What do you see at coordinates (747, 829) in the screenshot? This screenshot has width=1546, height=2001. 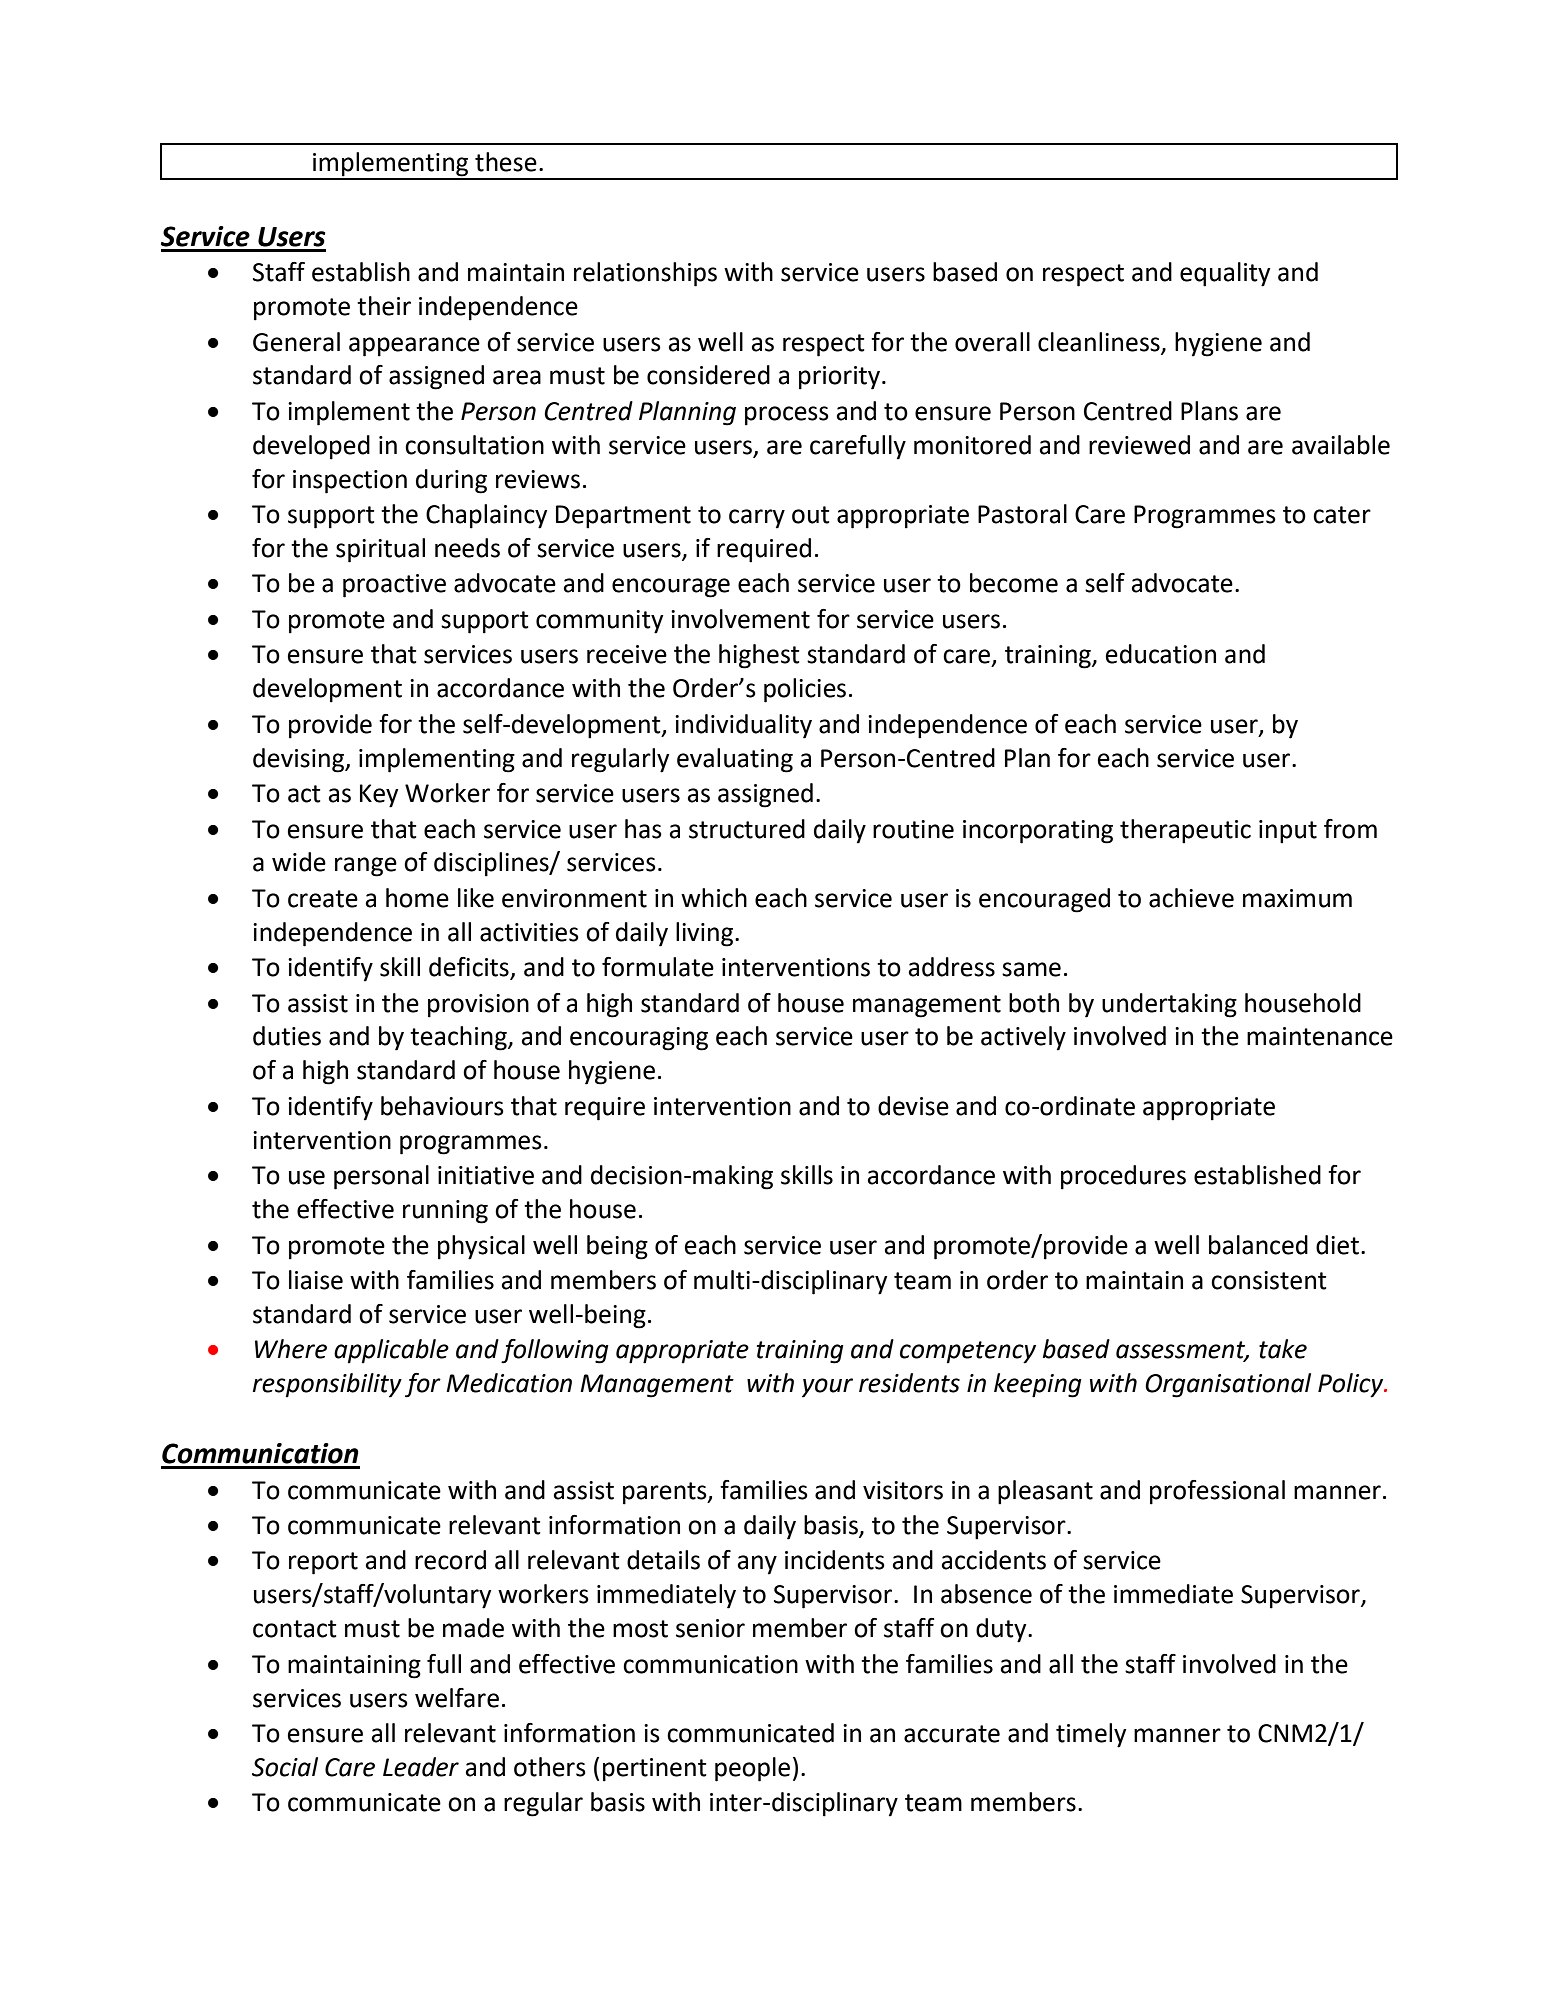 I see `structured` at bounding box center [747, 829].
